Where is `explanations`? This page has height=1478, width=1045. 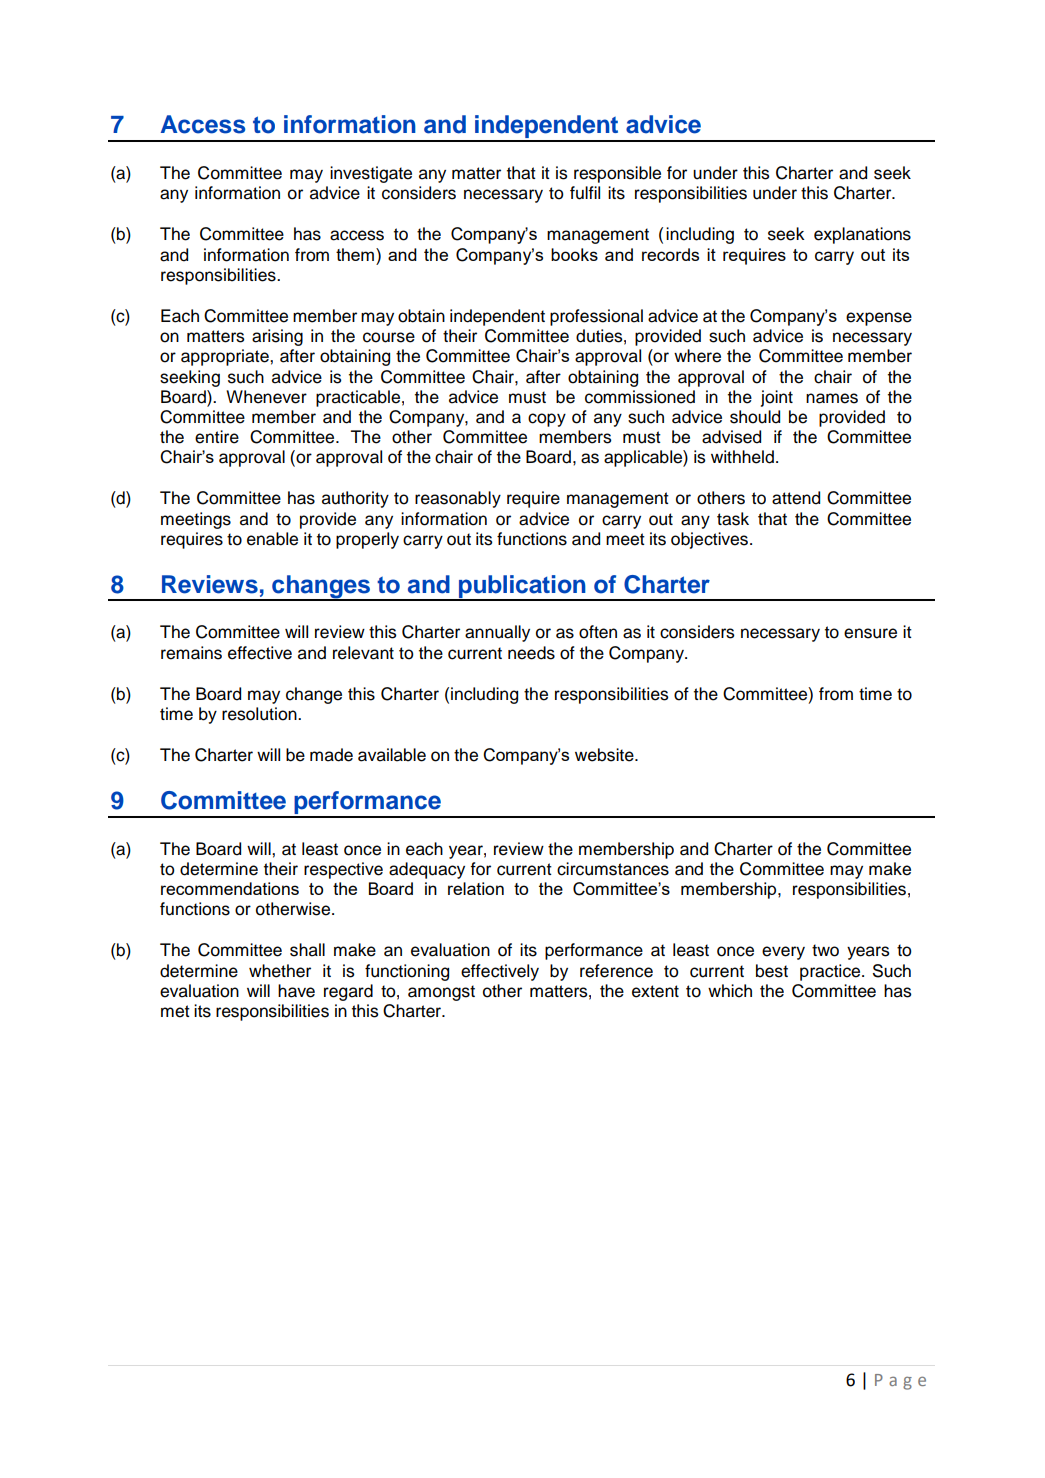
explanations is located at coordinates (862, 235).
